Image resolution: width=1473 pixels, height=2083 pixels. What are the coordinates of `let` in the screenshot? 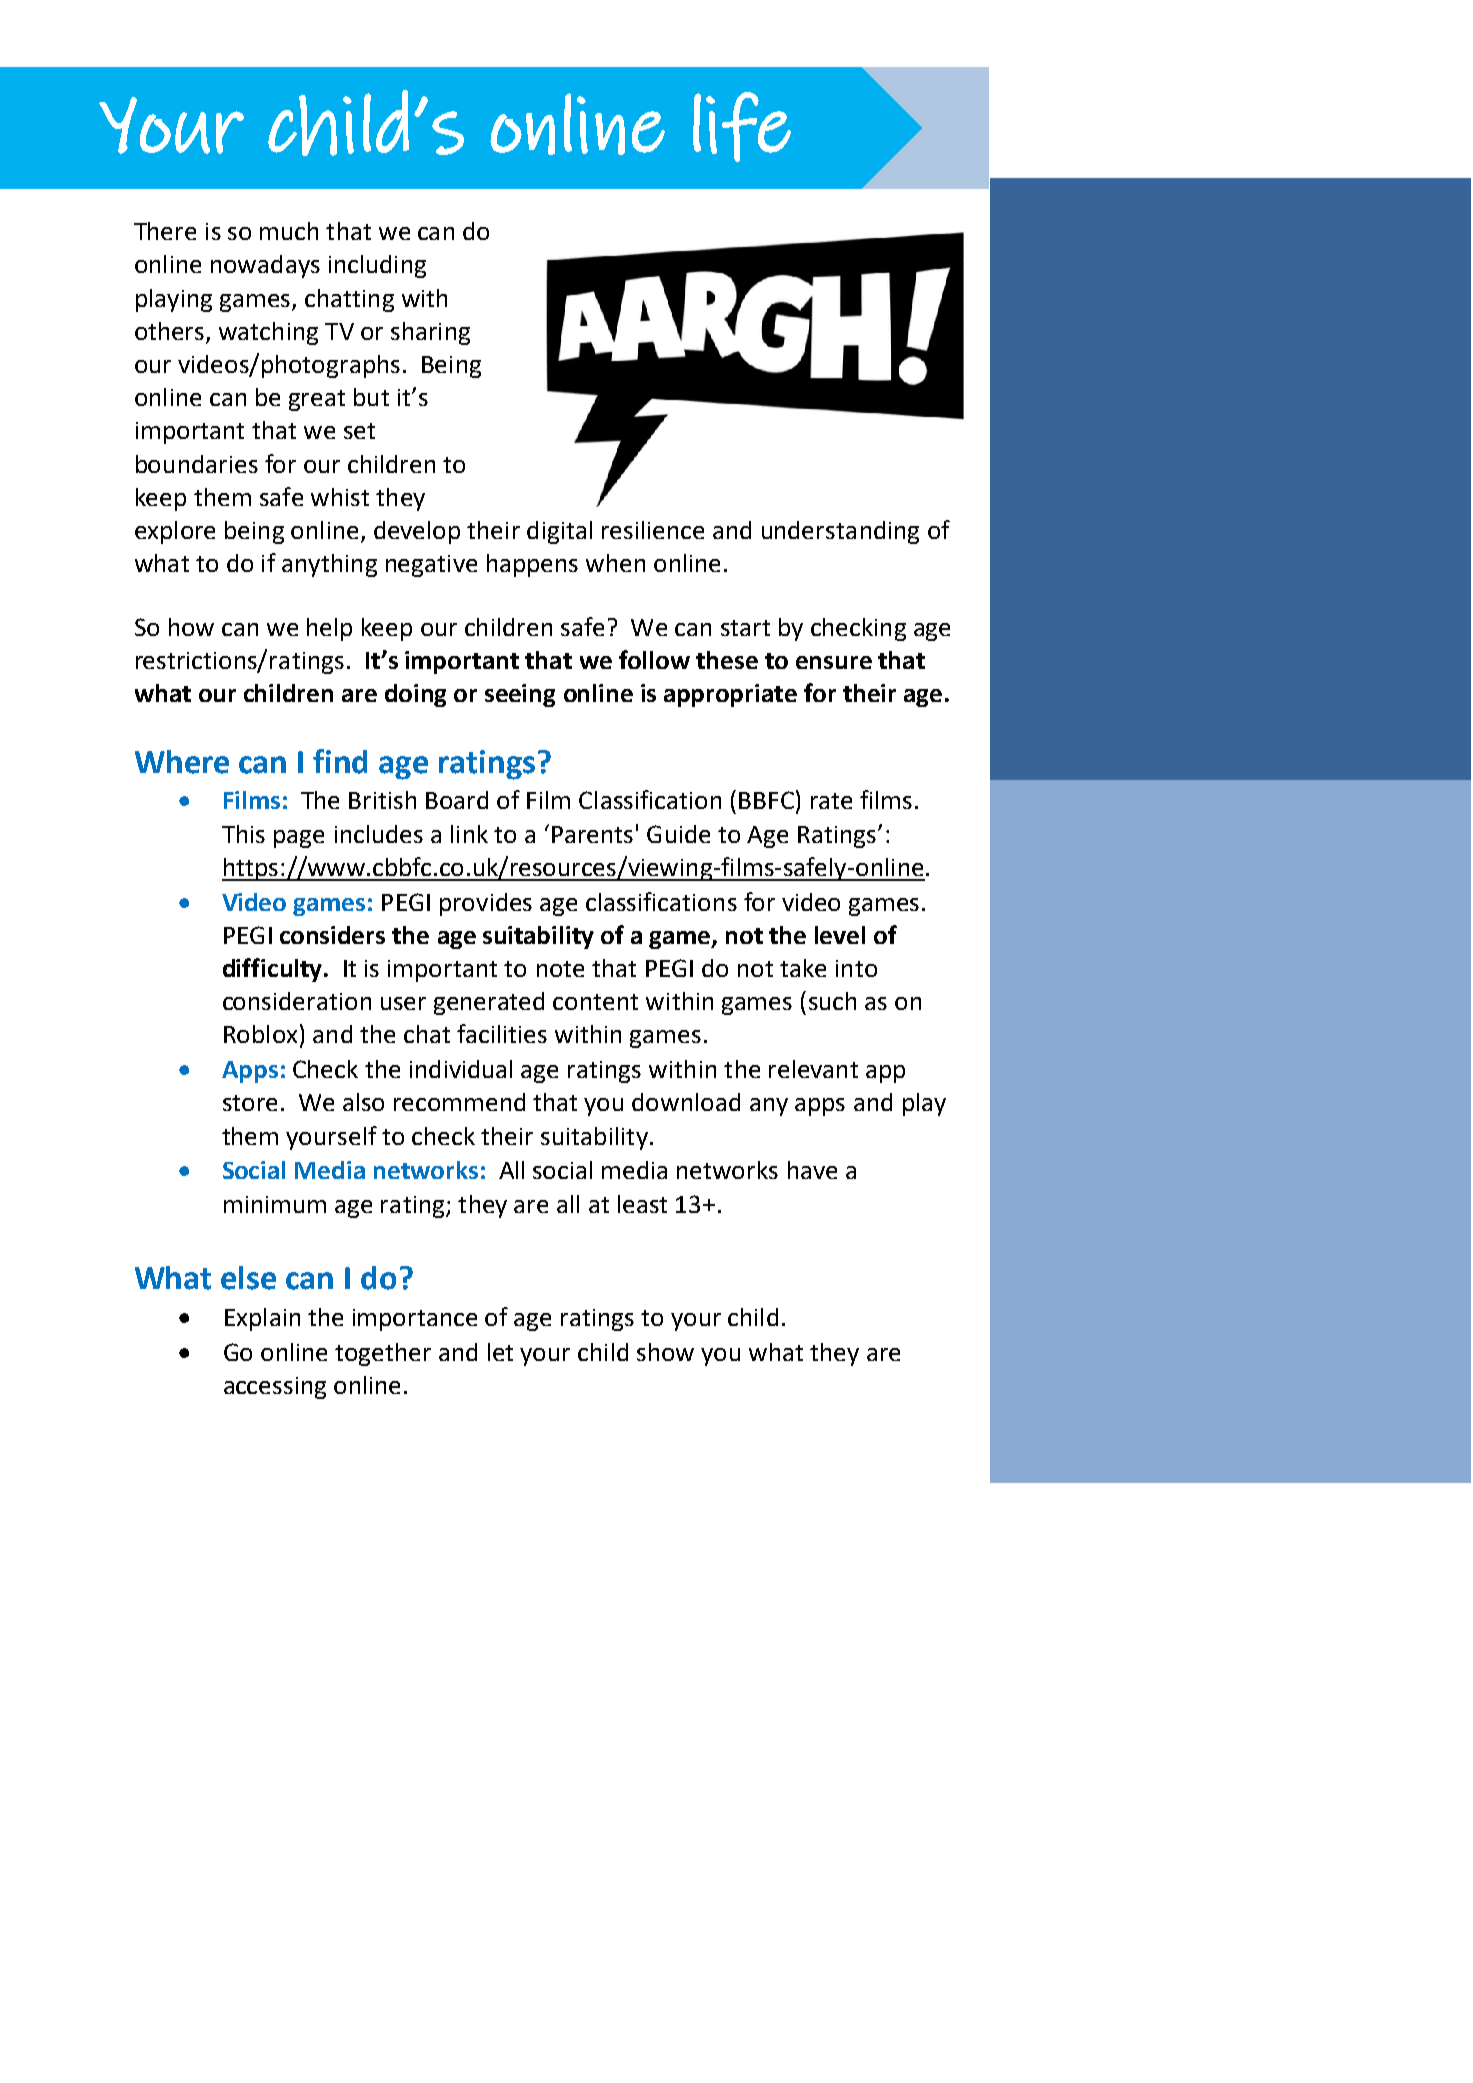 It's located at (500, 1352).
